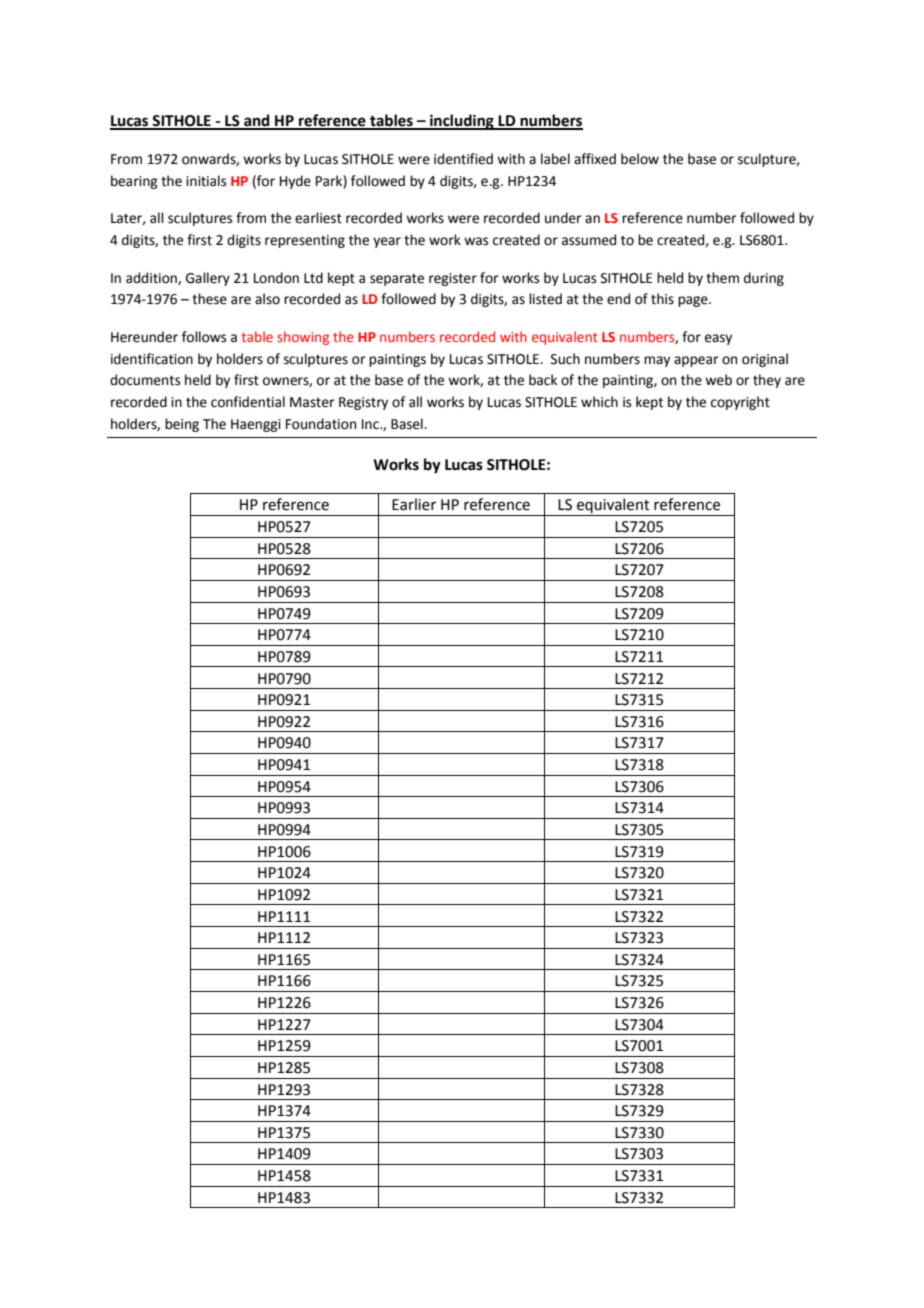 The width and height of the screenshot is (924, 1308). I want to click on including, so click(462, 122).
